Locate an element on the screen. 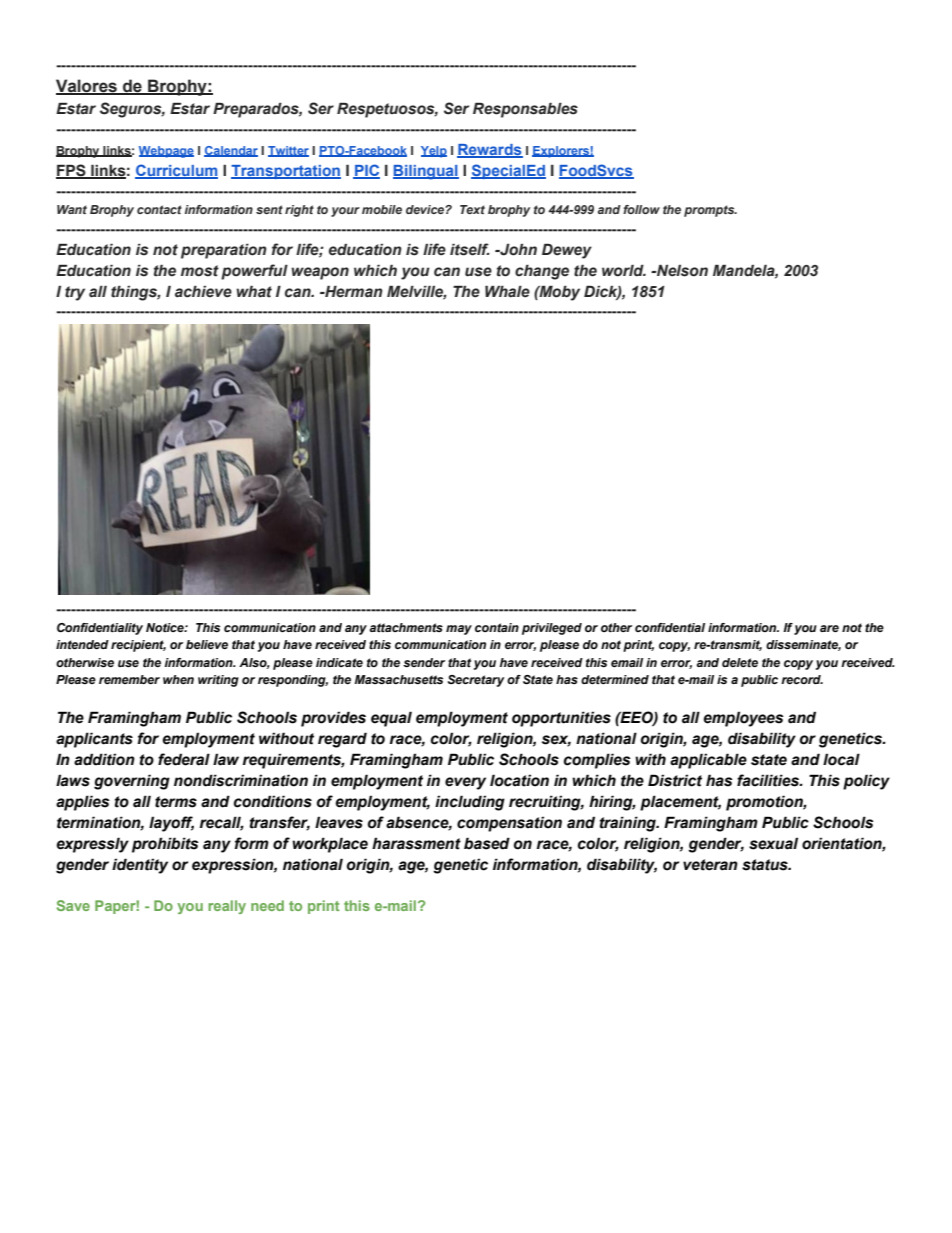  identity is located at coordinates (140, 866).
